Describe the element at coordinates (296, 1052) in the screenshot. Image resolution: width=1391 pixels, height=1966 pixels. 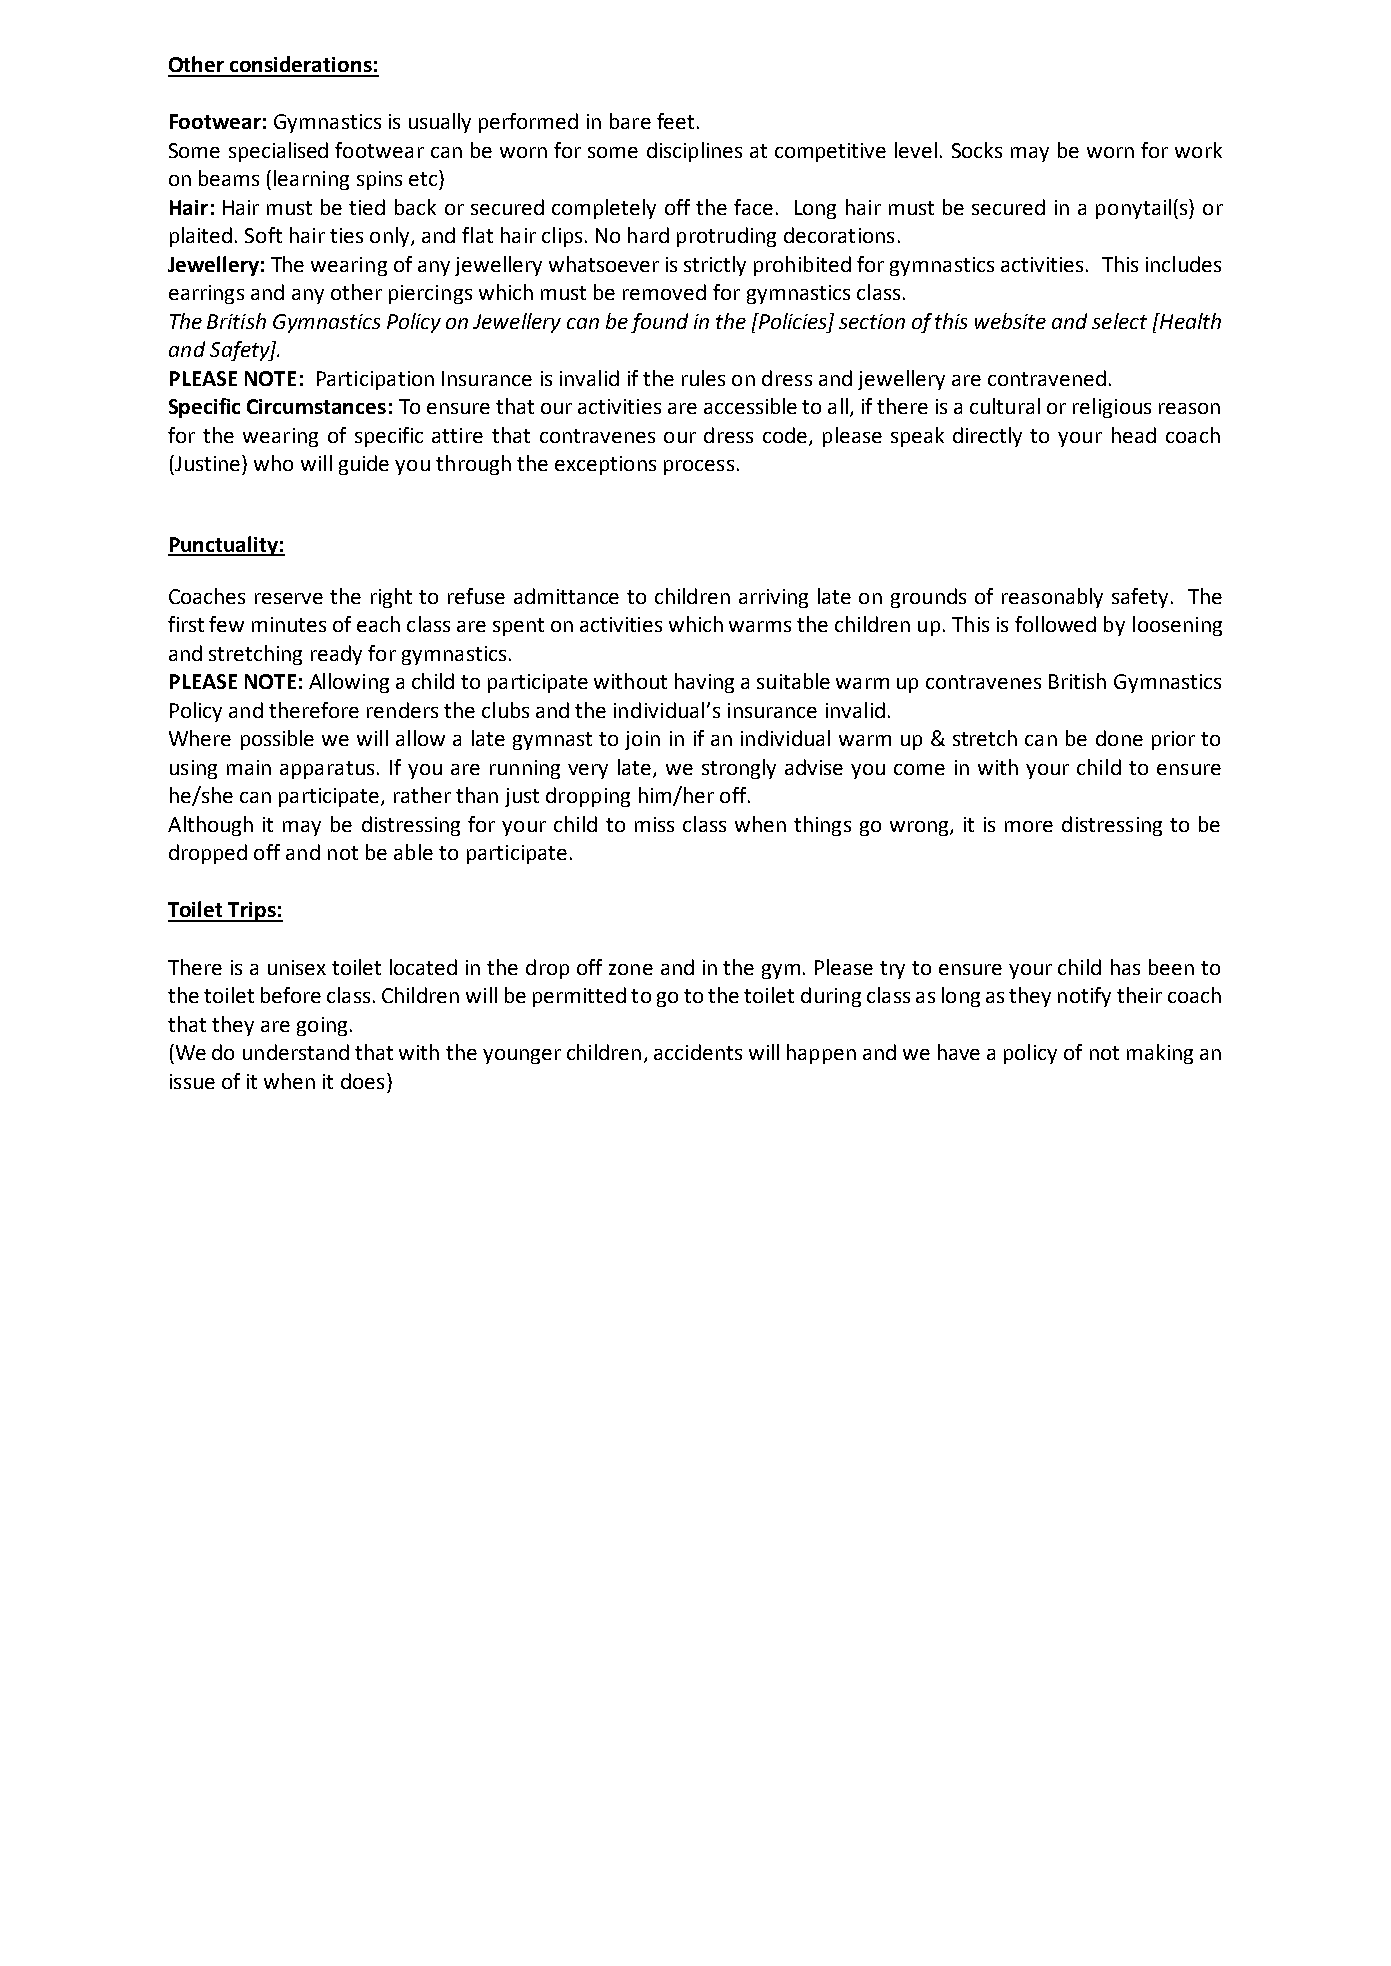
I see `understand` at that location.
